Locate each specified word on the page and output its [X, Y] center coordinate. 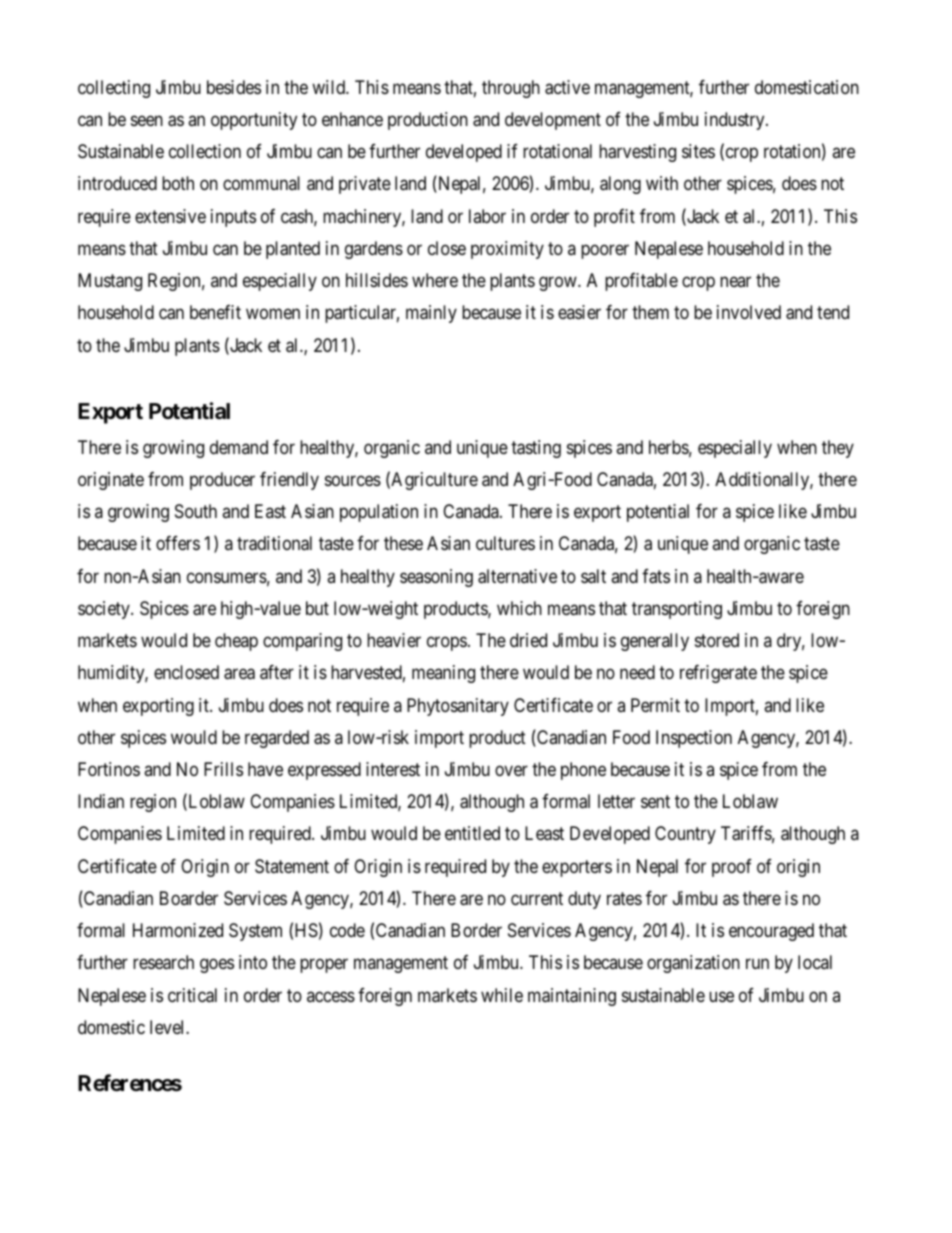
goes [217, 966]
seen [147, 120]
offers [178, 543]
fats [656, 576]
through [511, 89]
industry [736, 121]
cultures [505, 543]
